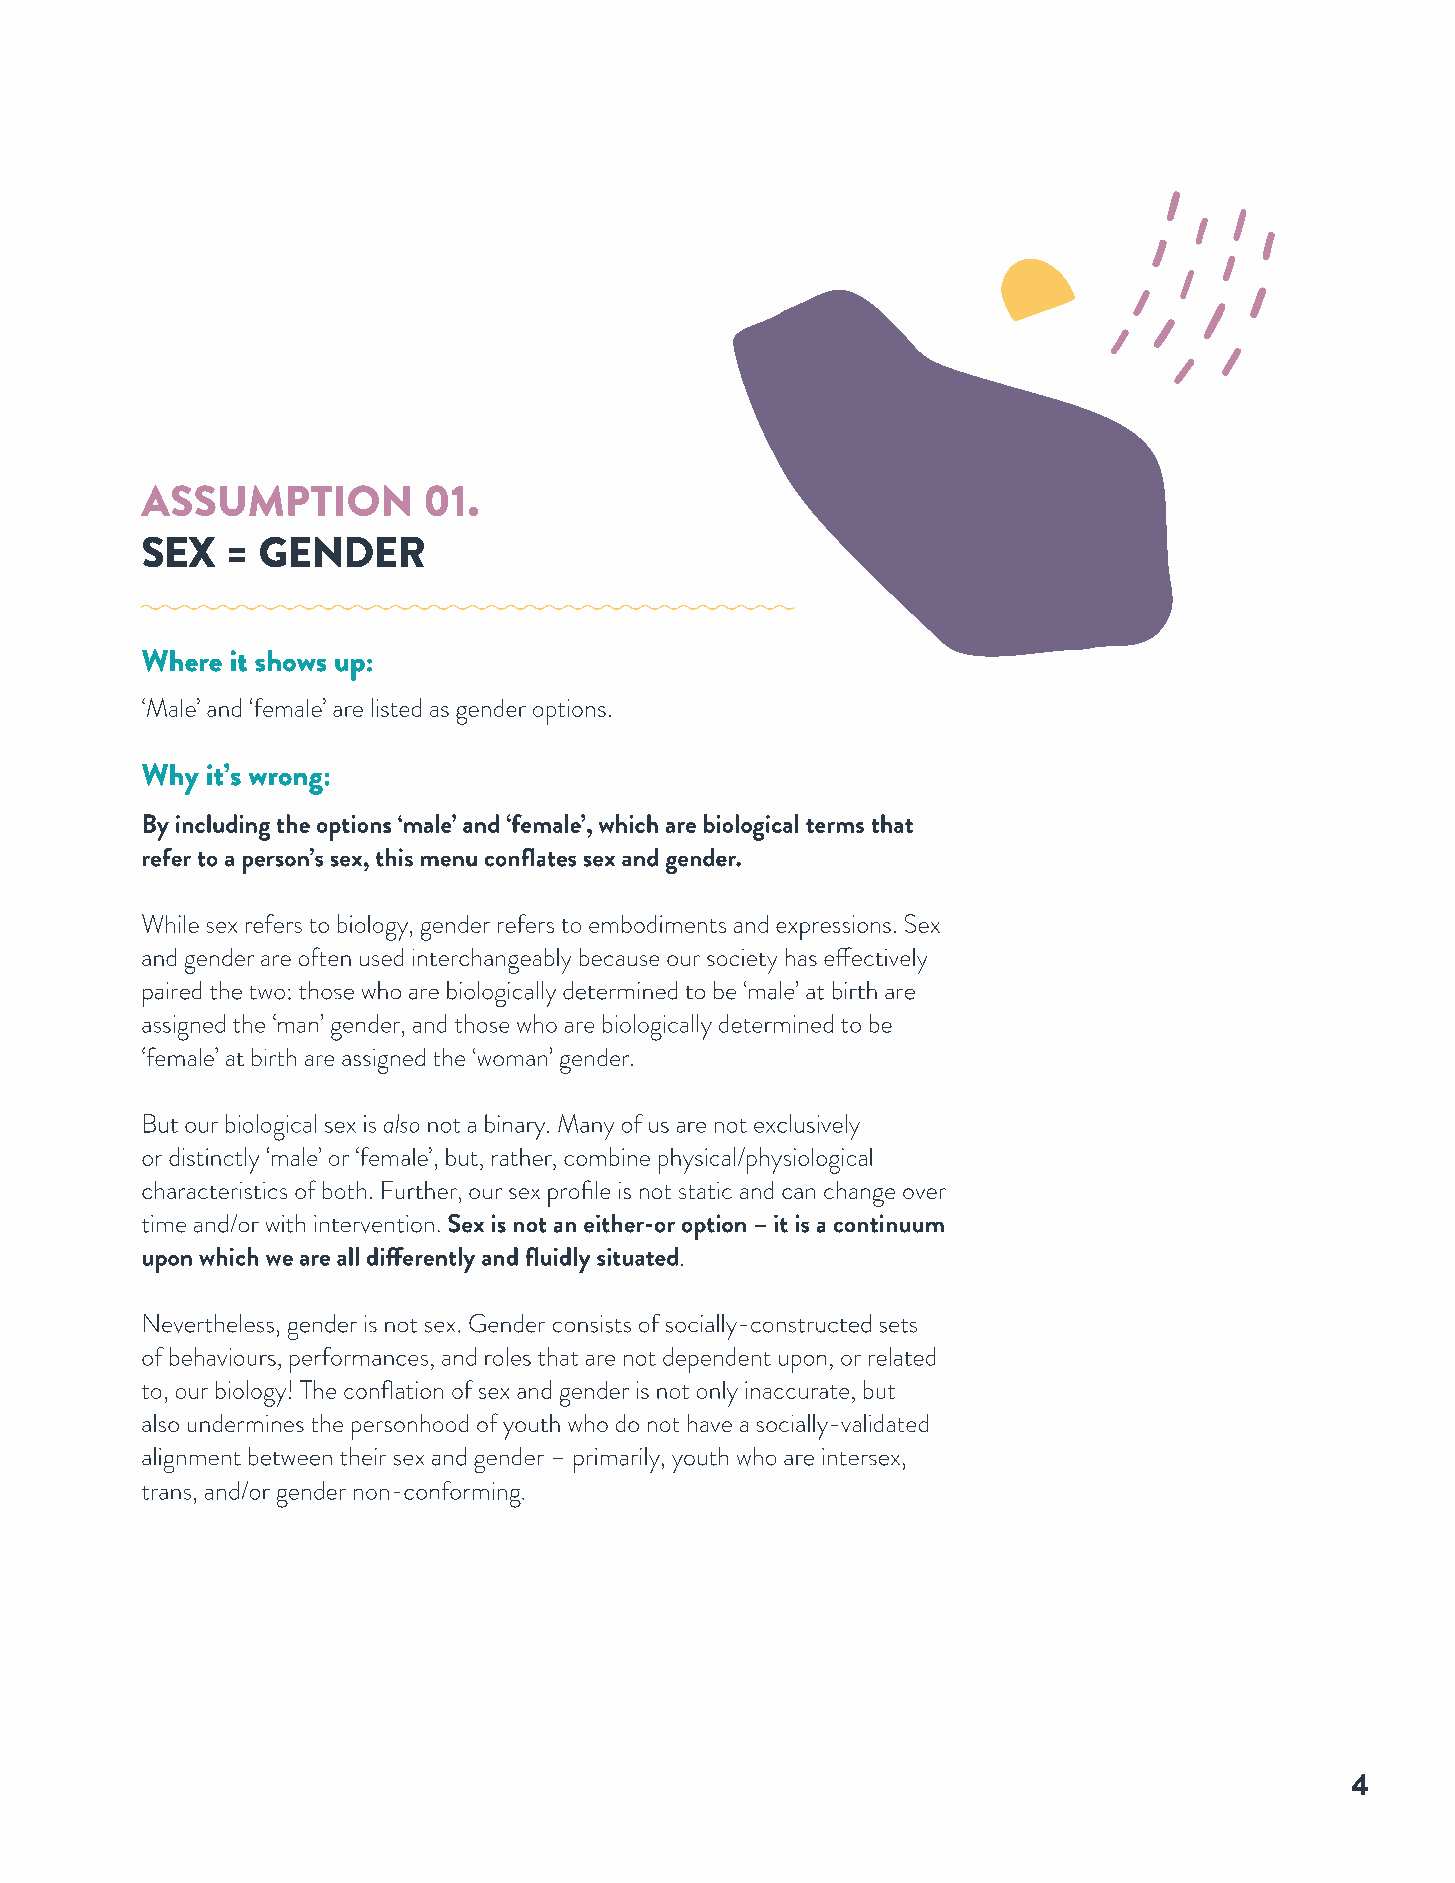 This screenshot has height=1883, width=1455. I want to click on expressions, so click(833, 927).
